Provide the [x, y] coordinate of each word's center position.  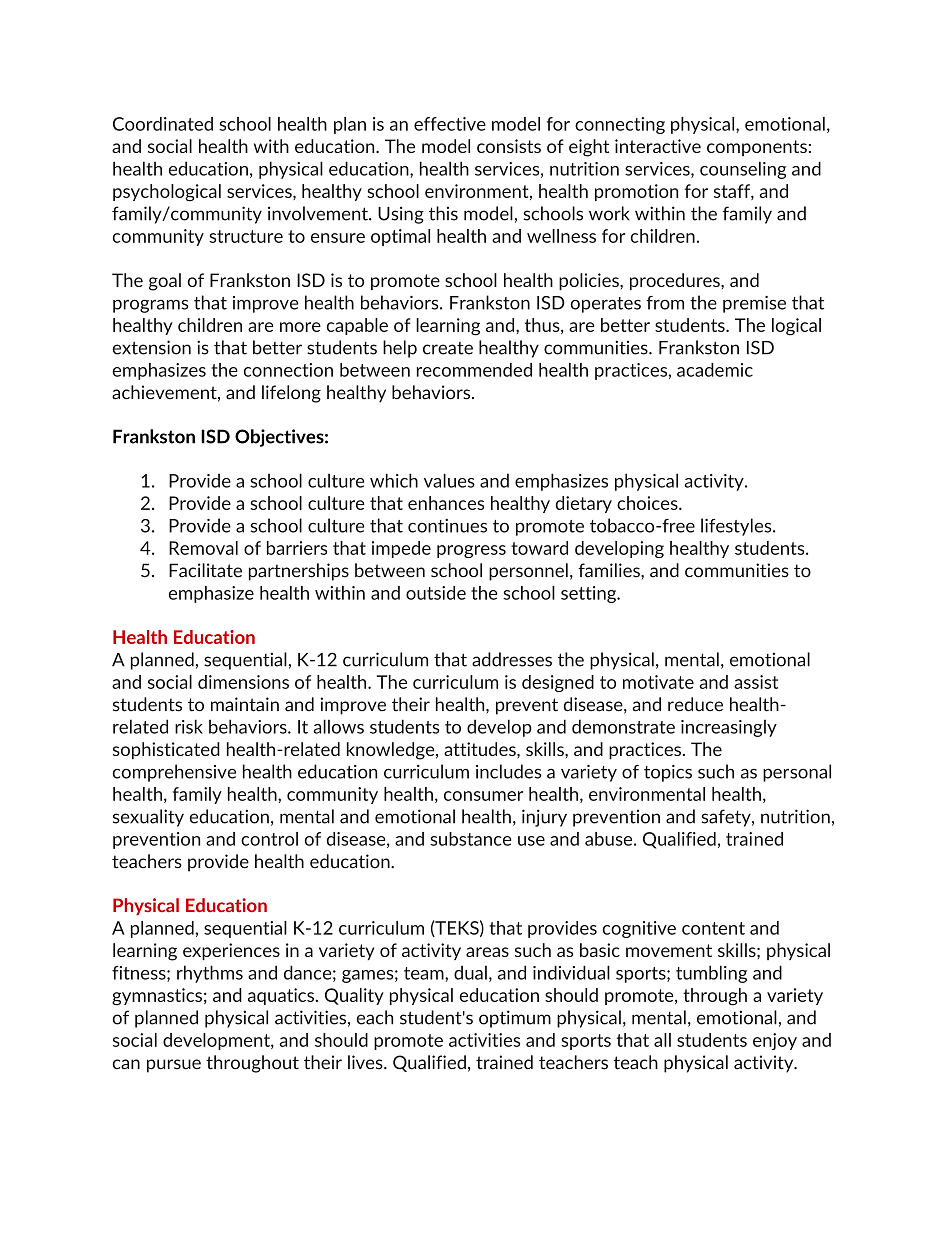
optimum [515, 1019]
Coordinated [163, 124]
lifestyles [737, 527]
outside [436, 593]
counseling [743, 170]
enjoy [775, 1041]
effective [450, 124]
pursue [174, 1066]
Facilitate [205, 570]
